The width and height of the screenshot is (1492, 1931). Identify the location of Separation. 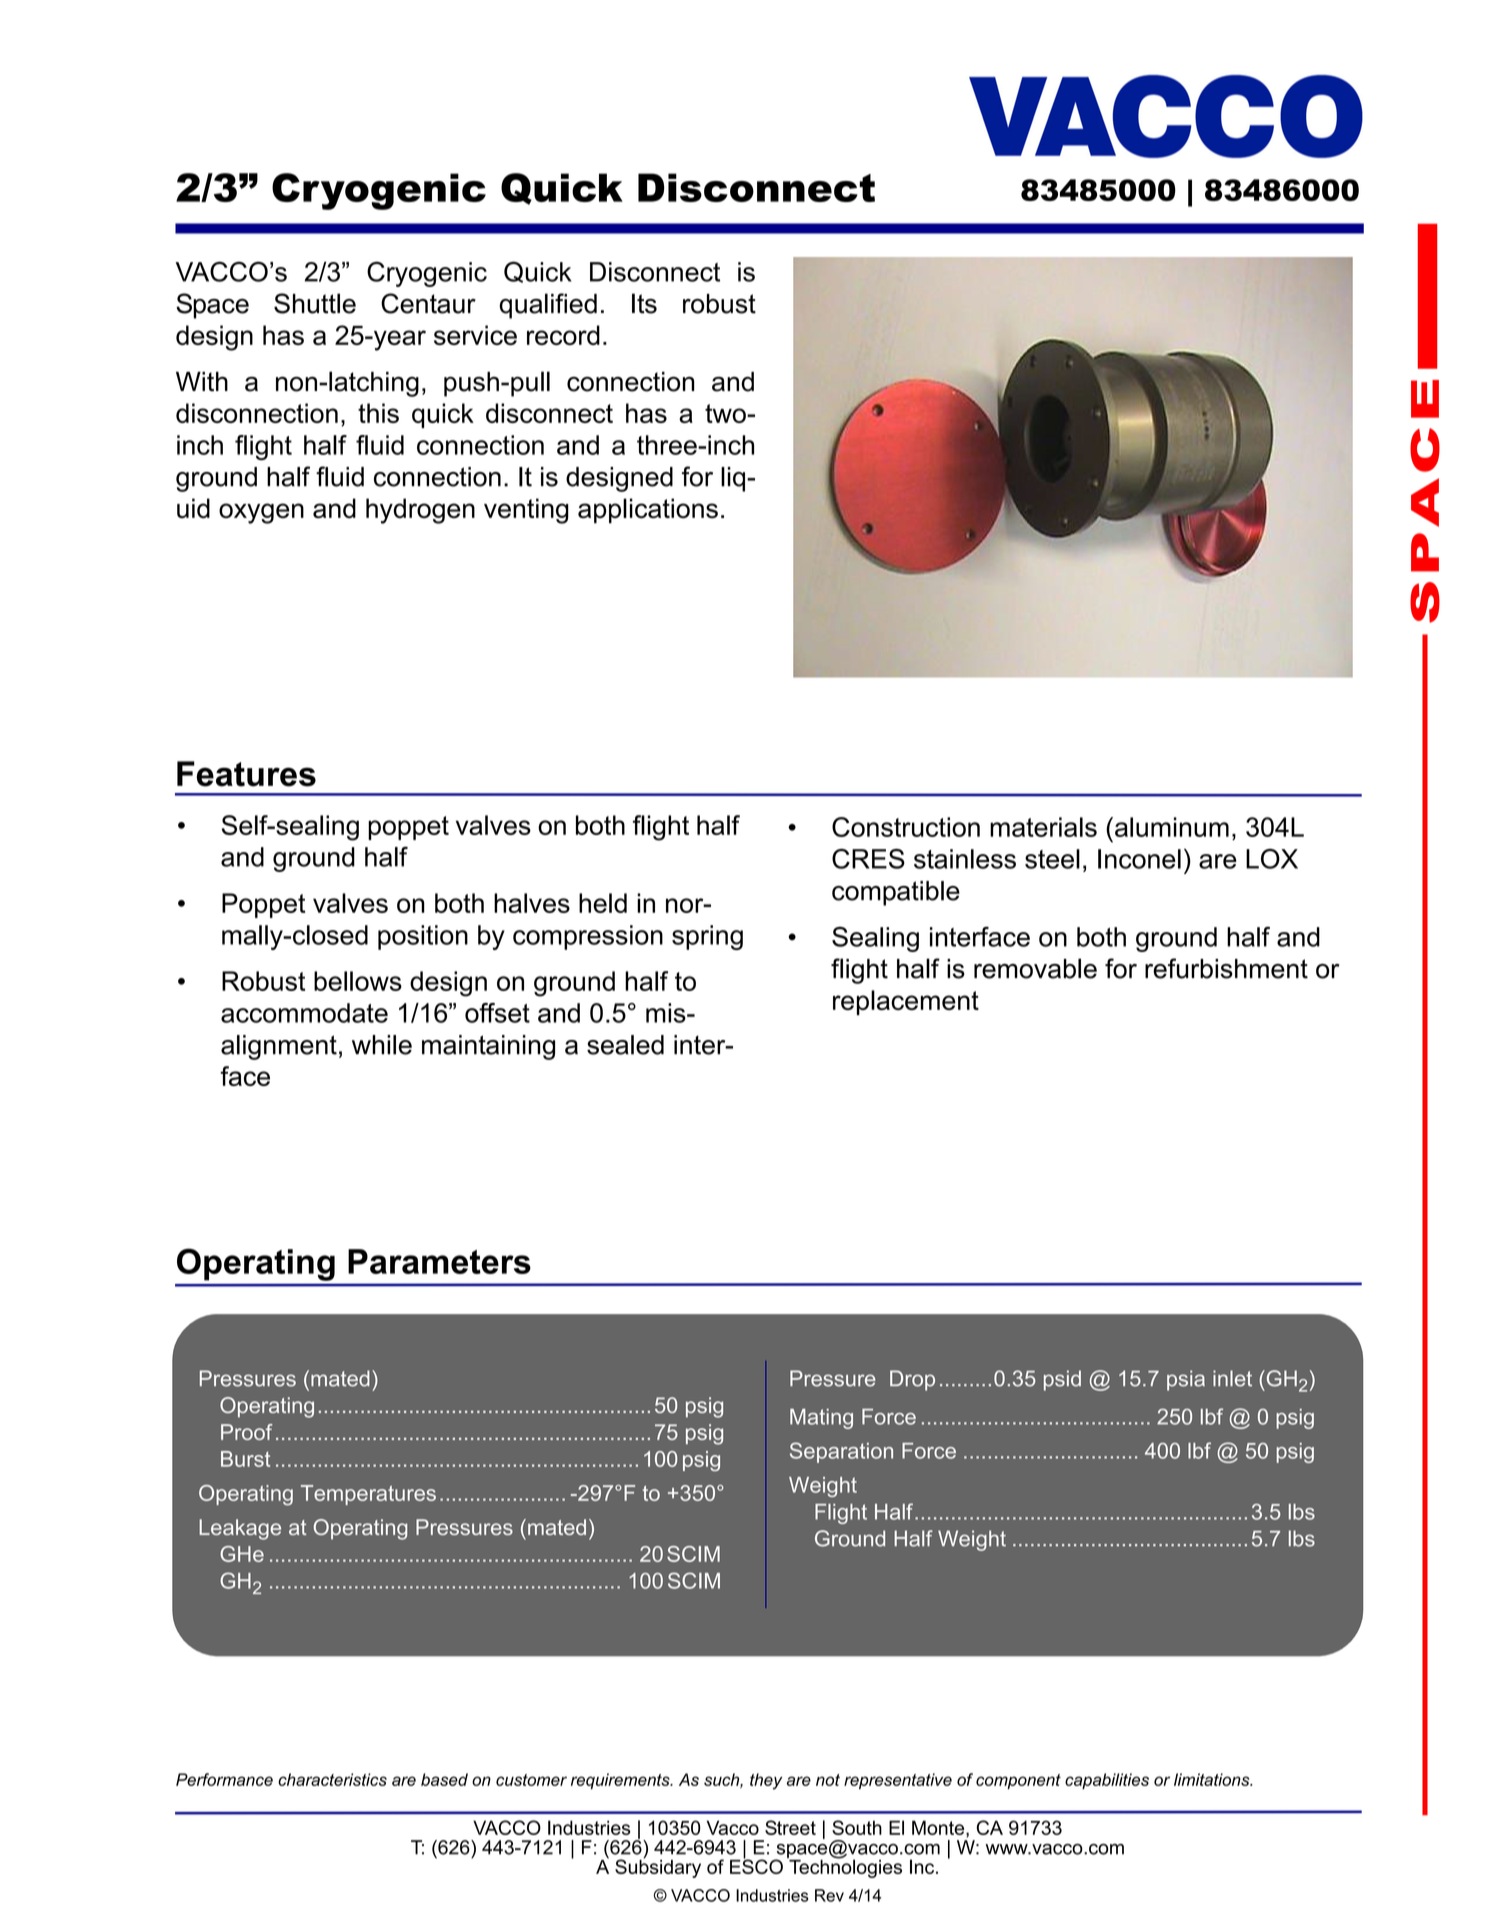
(841, 1452).
